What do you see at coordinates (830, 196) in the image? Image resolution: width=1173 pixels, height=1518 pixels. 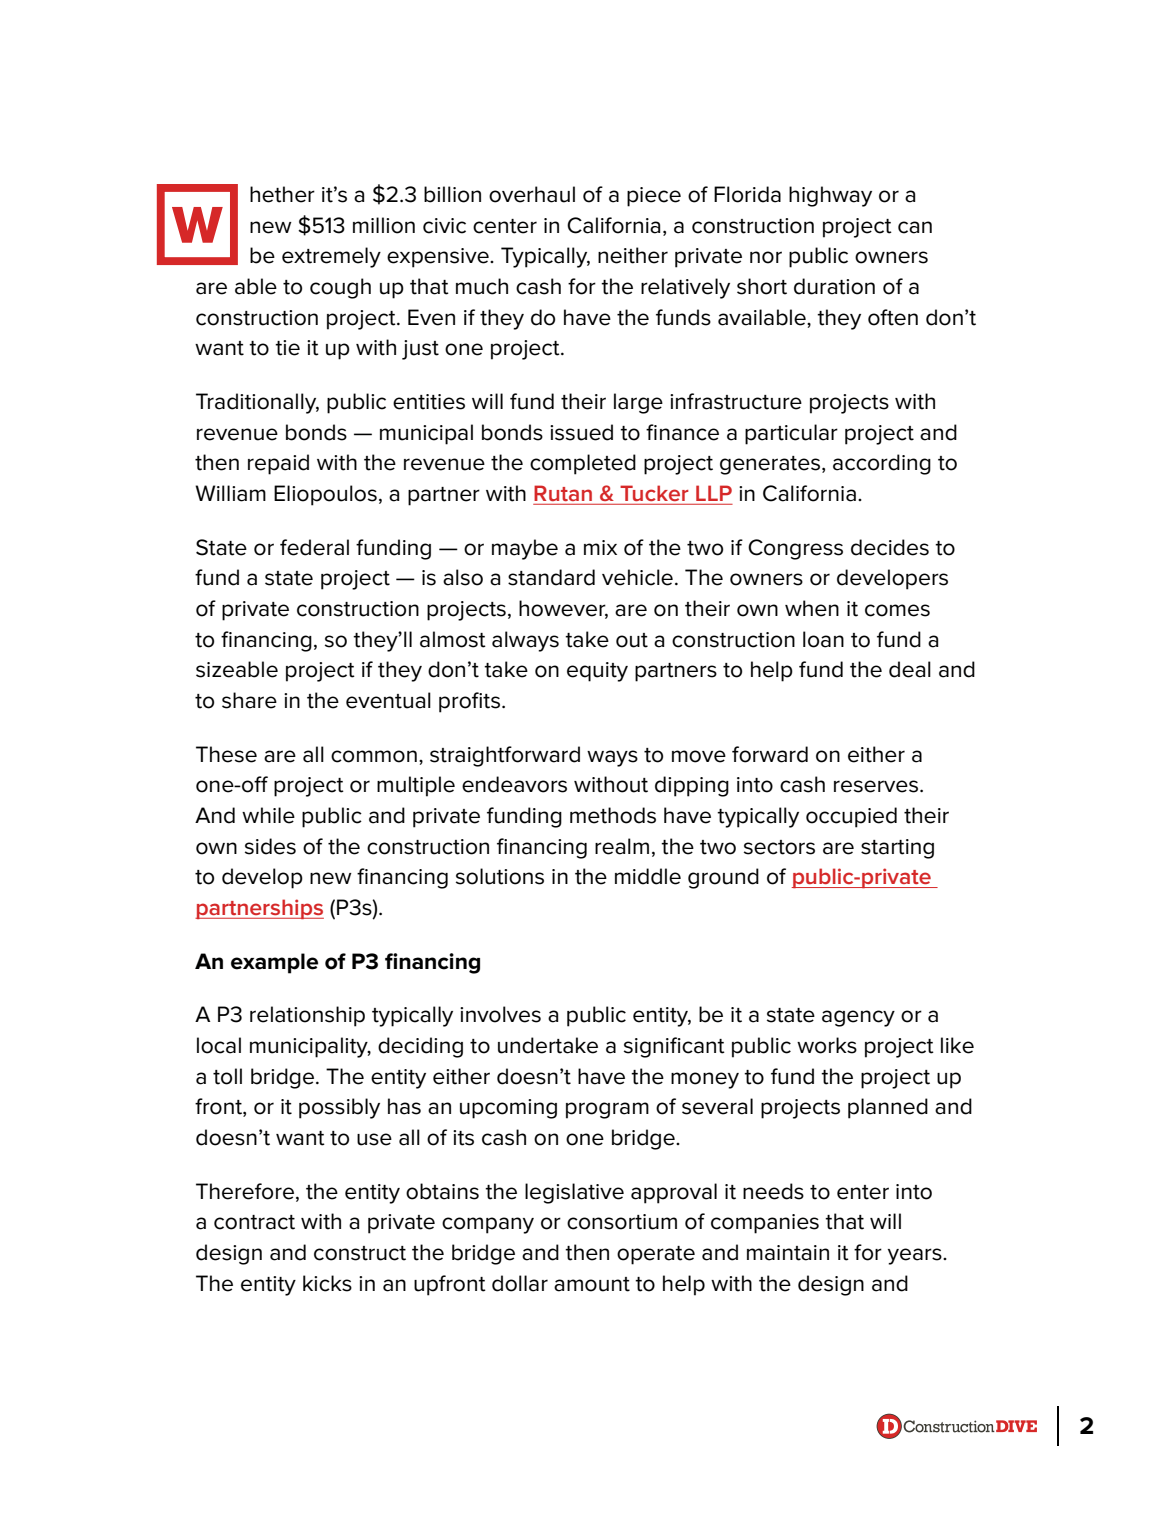 I see `highway` at bounding box center [830, 196].
